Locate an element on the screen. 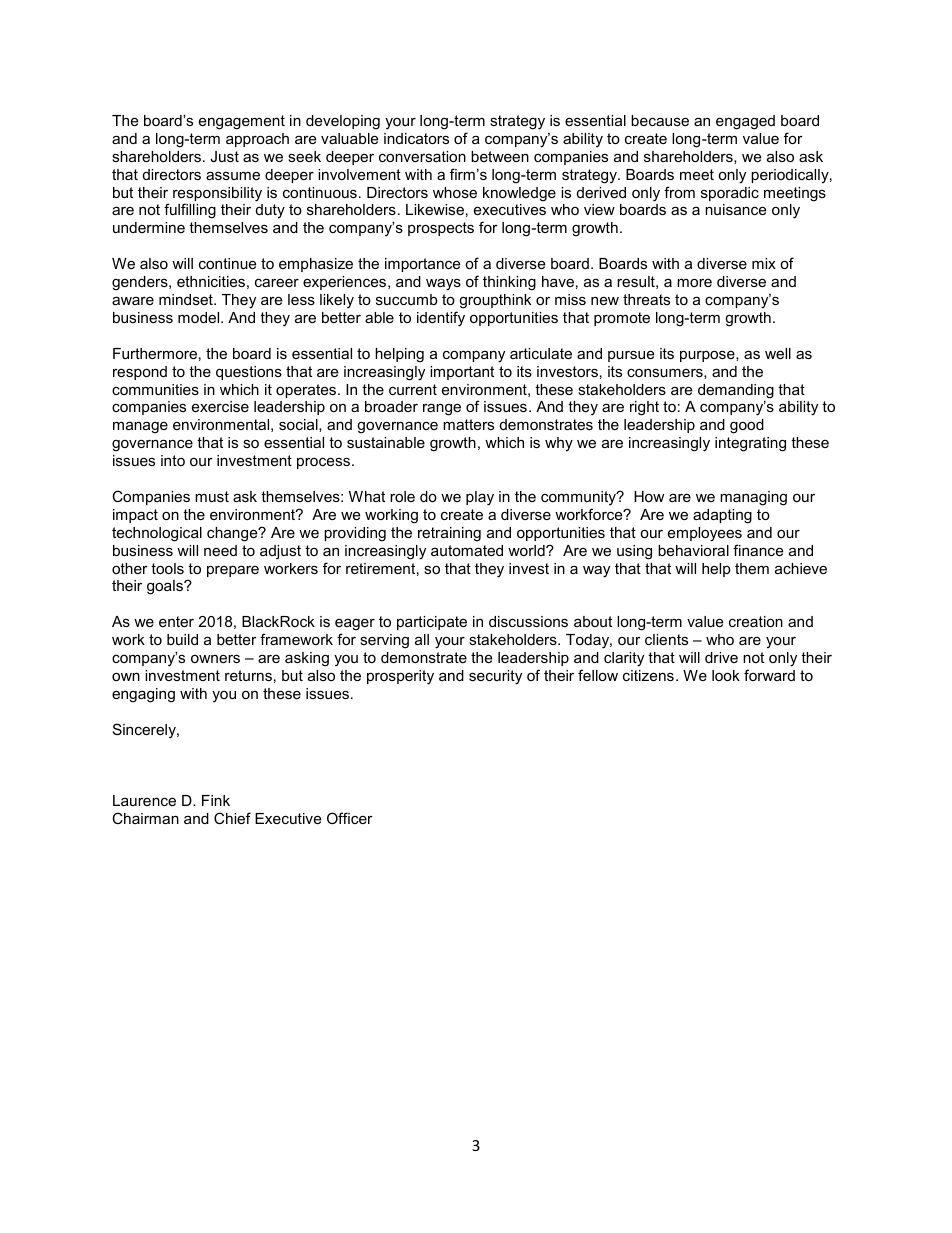 The image size is (952, 1233). integrating is located at coordinates (750, 444).
